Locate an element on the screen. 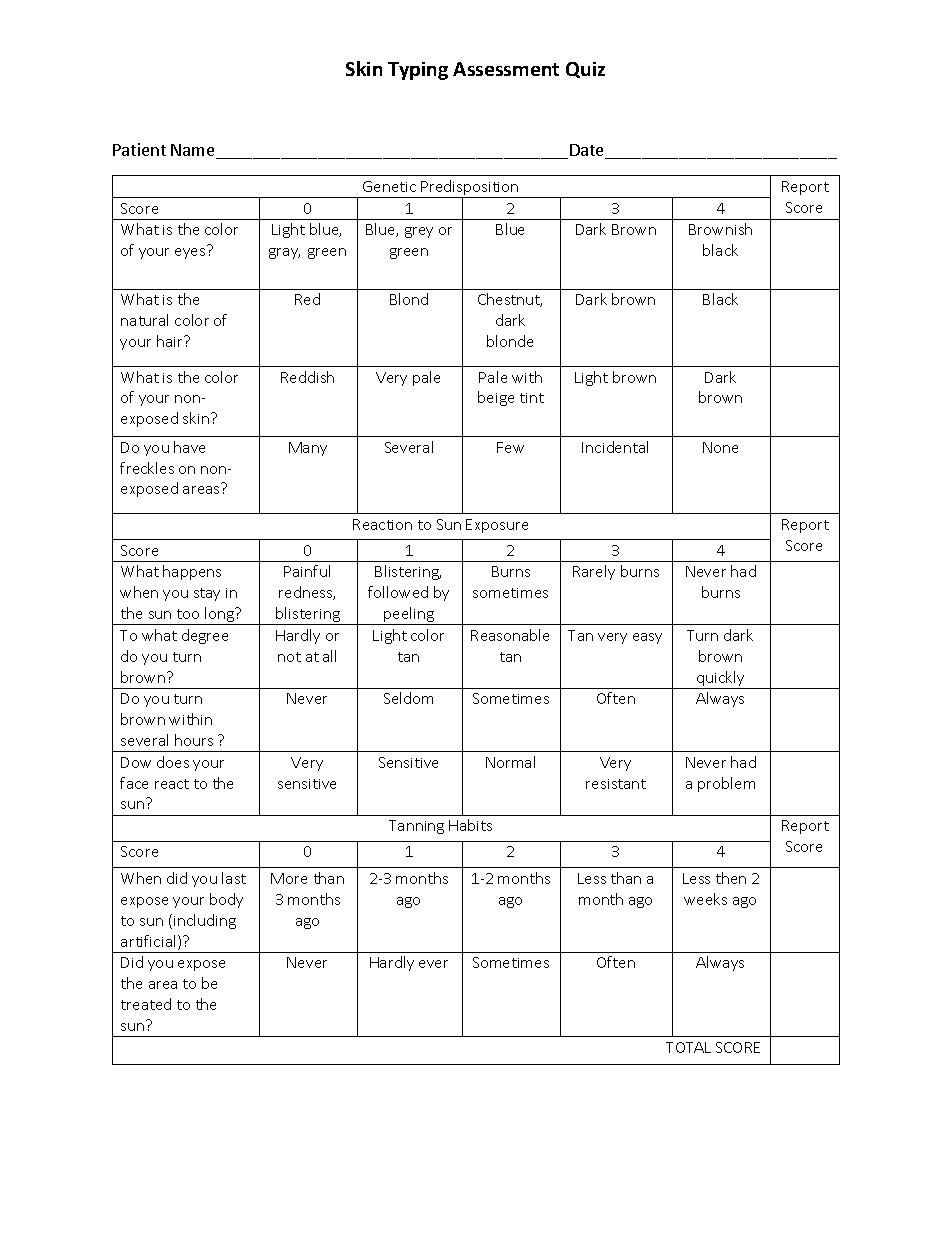  does is located at coordinates (173, 762).
